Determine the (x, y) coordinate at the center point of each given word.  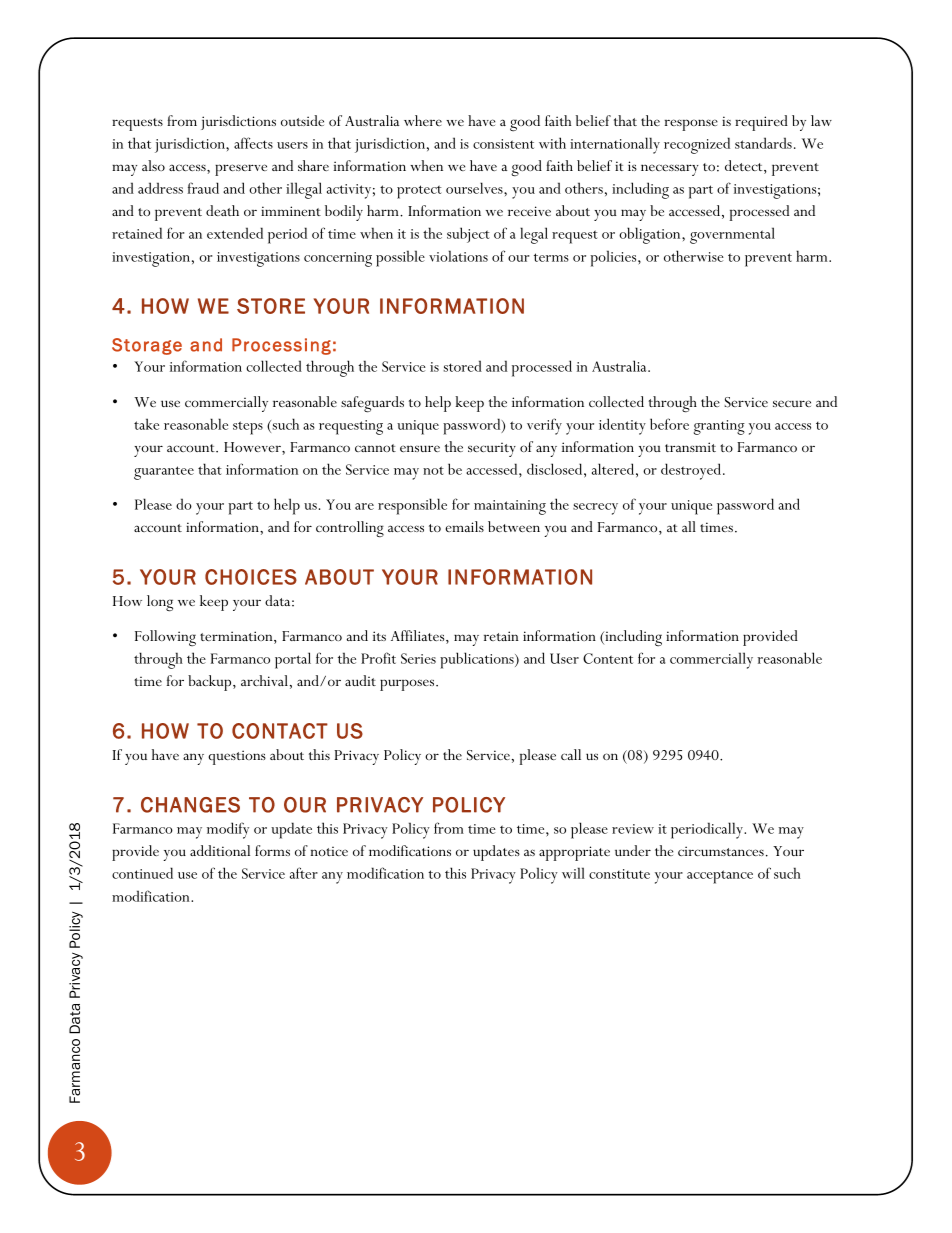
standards (763, 143)
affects (253, 143)
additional (220, 850)
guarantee (164, 473)
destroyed (692, 471)
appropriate (574, 853)
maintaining (510, 507)
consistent (503, 144)
